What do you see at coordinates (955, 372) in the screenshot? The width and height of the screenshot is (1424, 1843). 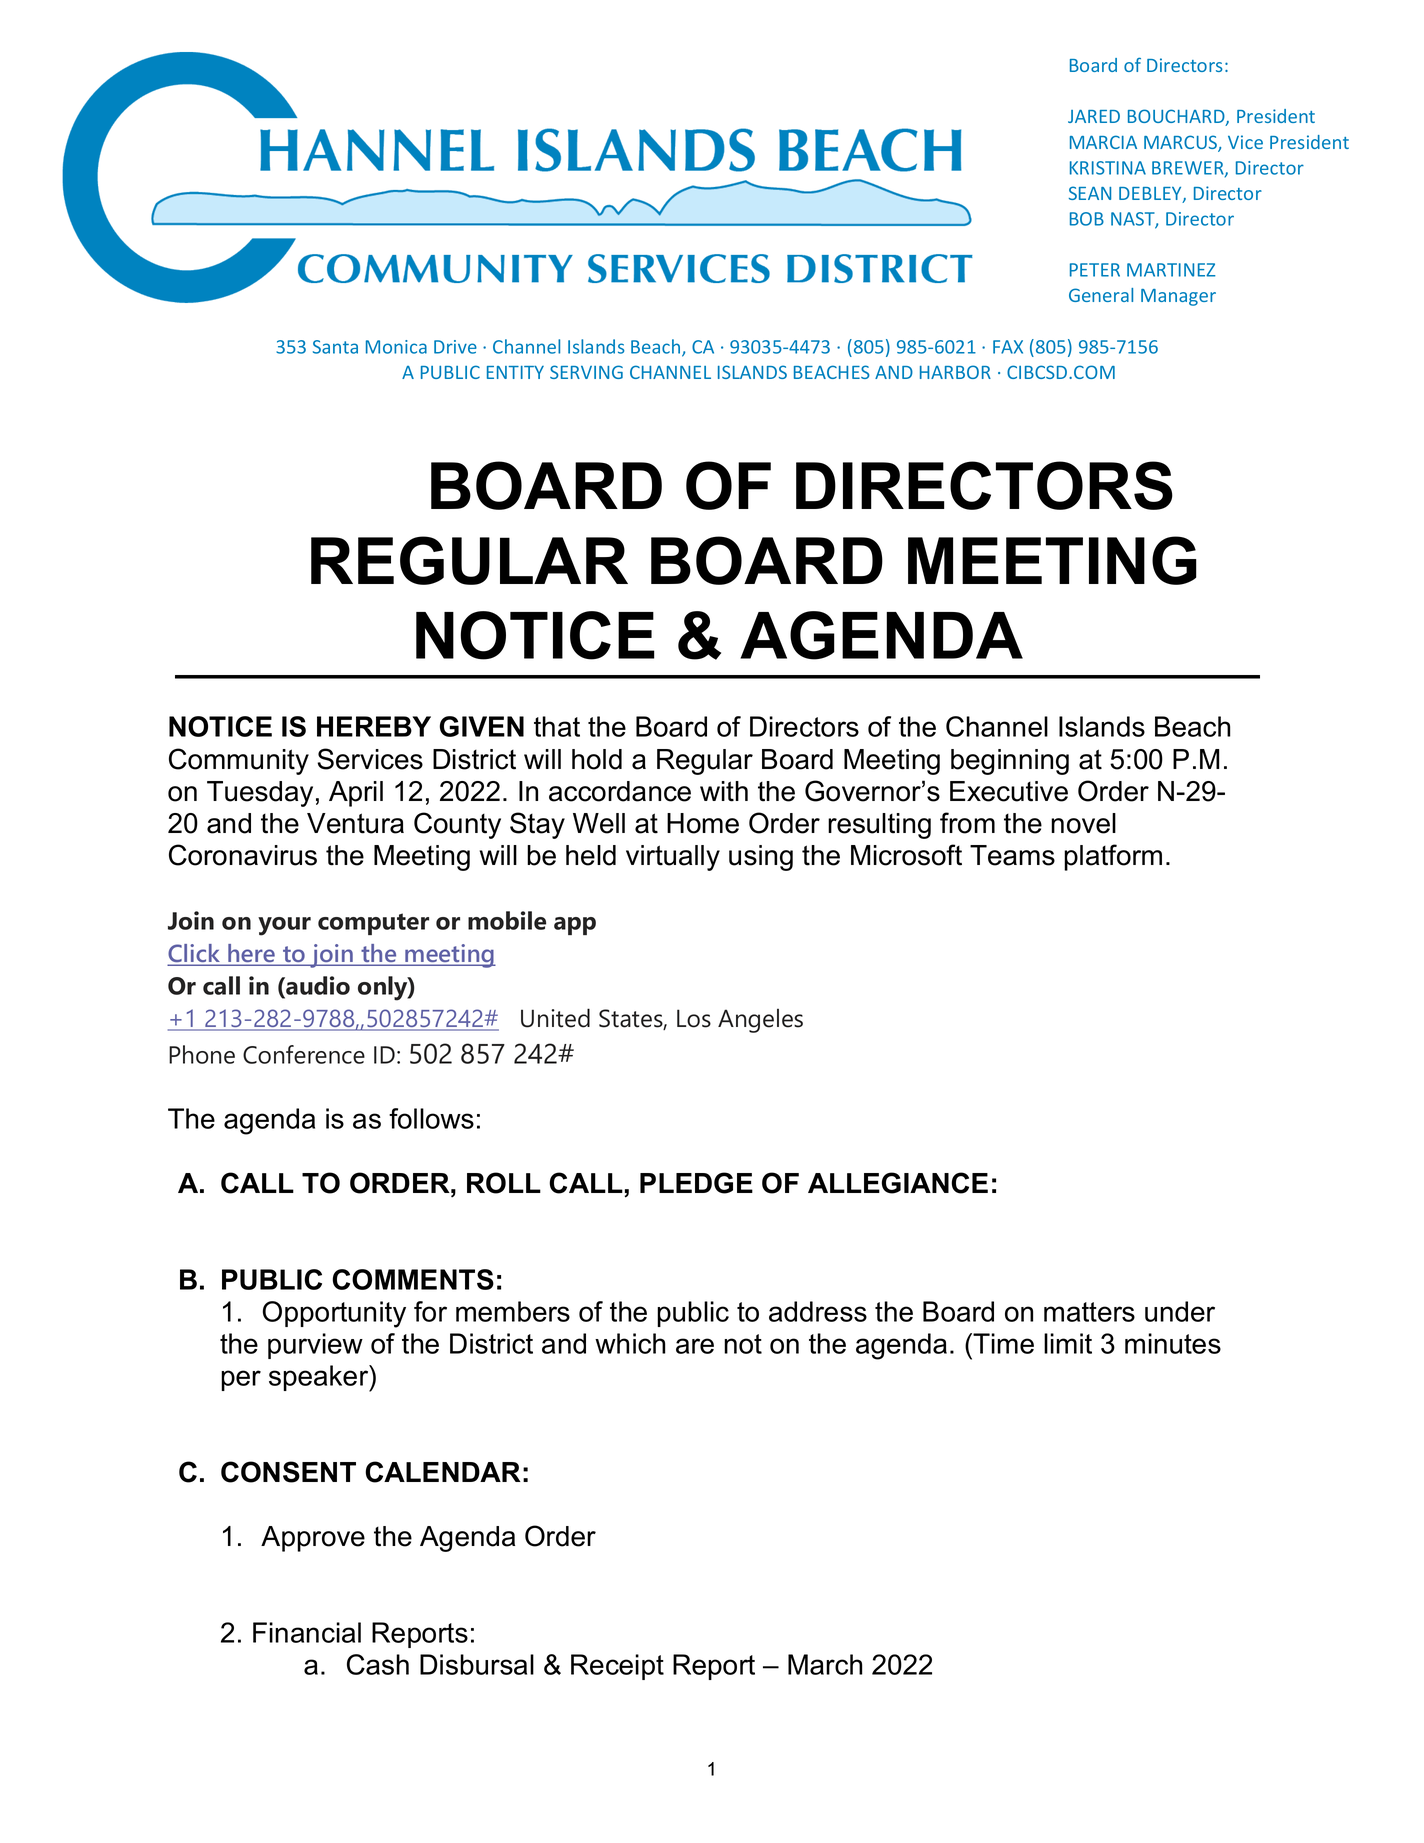 I see `HARBOR` at bounding box center [955, 372].
